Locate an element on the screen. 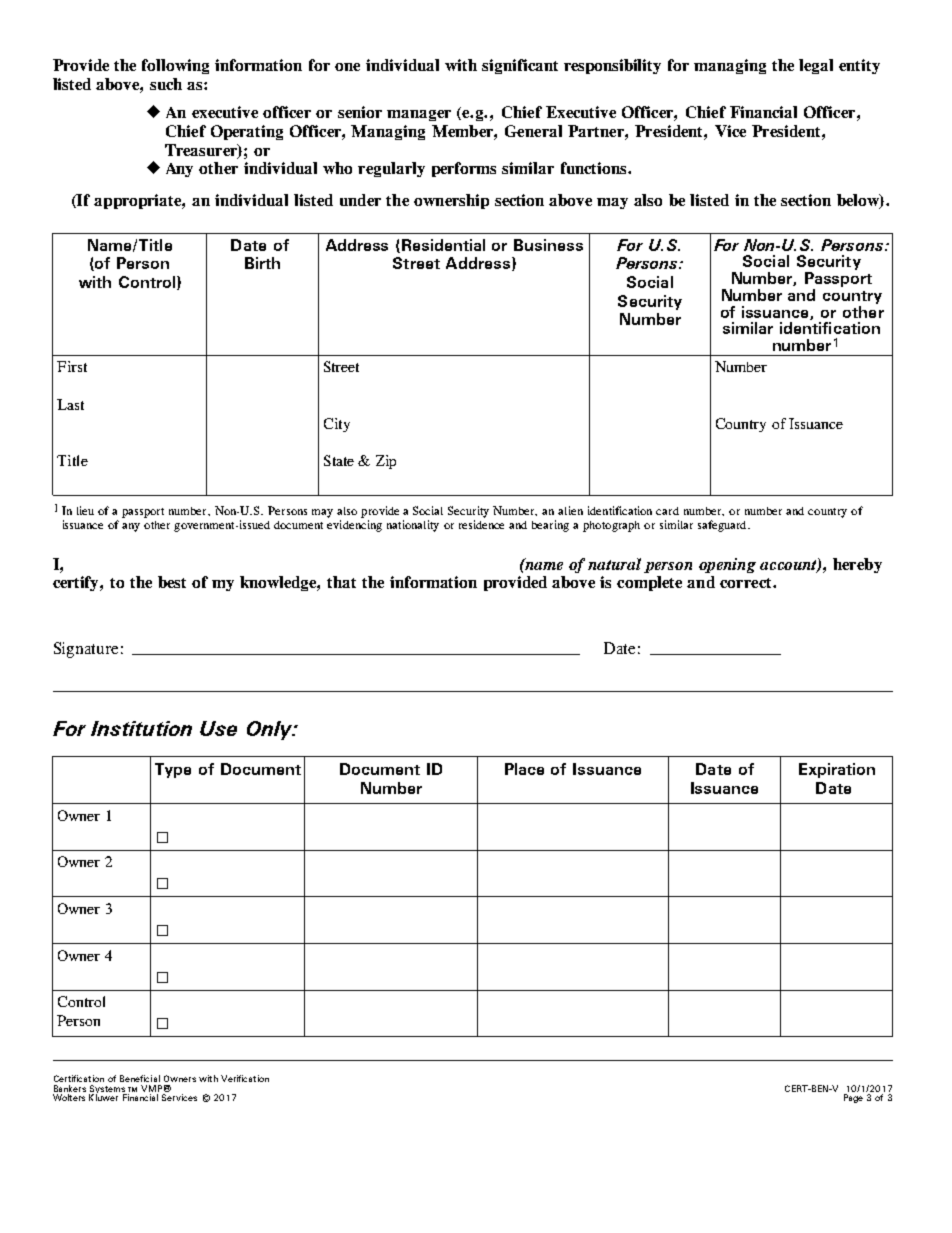 This screenshot has height=1233, width=952. such is located at coordinates (166, 84).
